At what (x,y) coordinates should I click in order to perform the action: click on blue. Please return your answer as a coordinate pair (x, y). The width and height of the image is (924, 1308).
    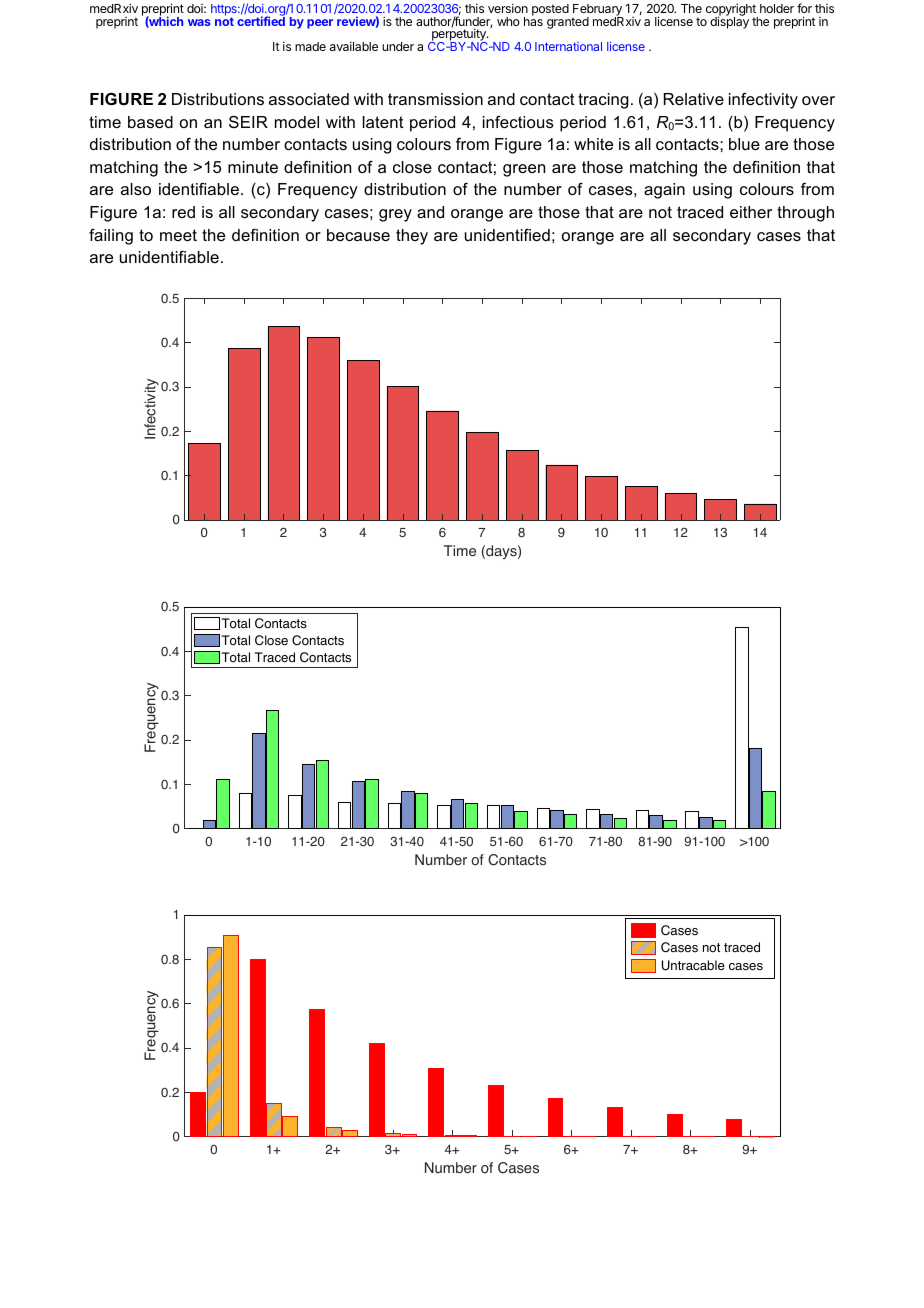
    Looking at the image, I should click on (744, 144).
